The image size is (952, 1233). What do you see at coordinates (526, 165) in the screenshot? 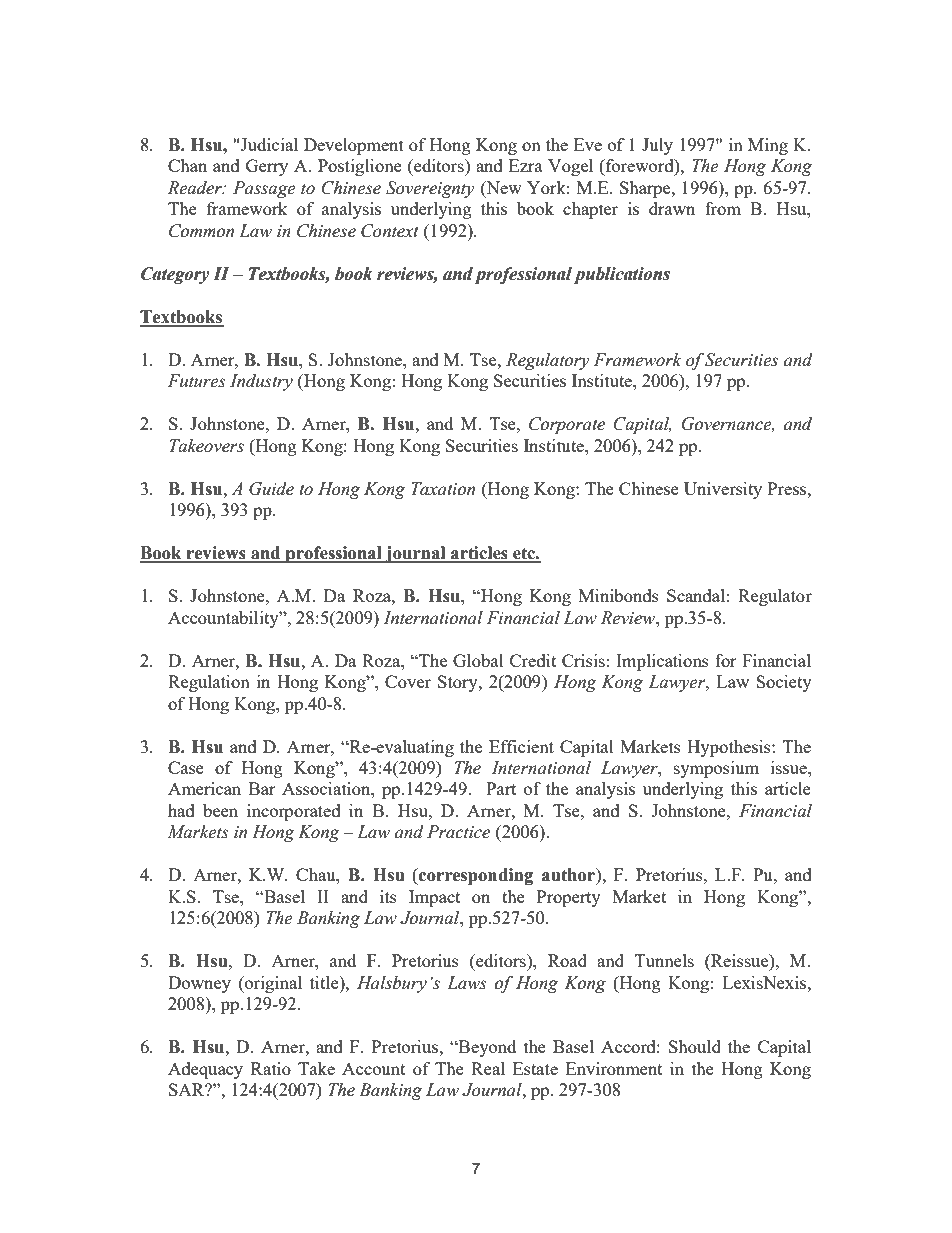
I see `Ezra` at bounding box center [526, 165].
